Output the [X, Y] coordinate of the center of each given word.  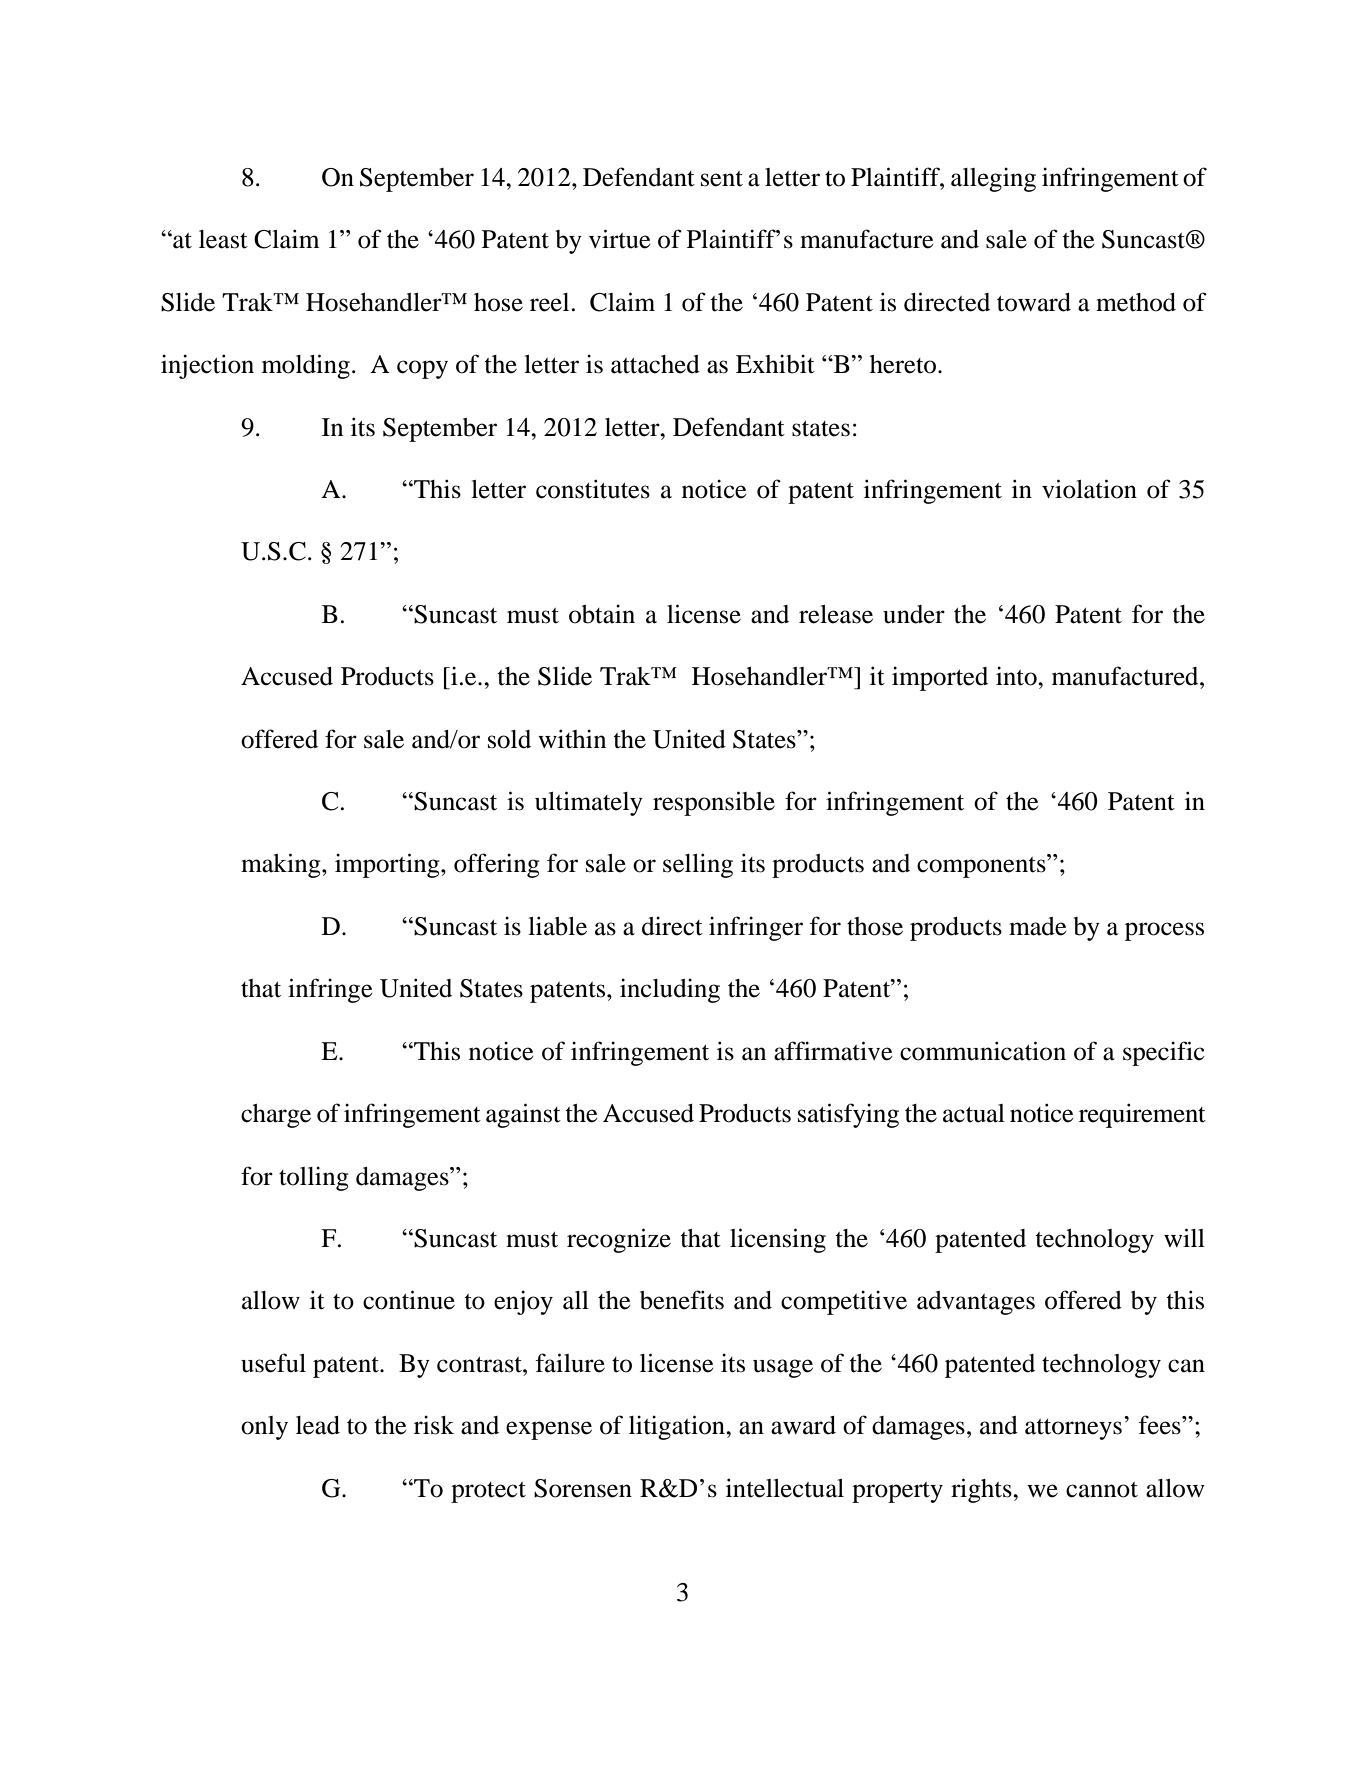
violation [1089, 489]
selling [698, 865]
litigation [678, 1427]
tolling [314, 1178]
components [982, 866]
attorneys [1073, 1429]
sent [722, 179]
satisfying [848, 1115]
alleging [993, 179]
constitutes [593, 489]
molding [306, 366]
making [282, 865]
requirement [1142, 1115]
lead [318, 1425]
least [223, 239]
